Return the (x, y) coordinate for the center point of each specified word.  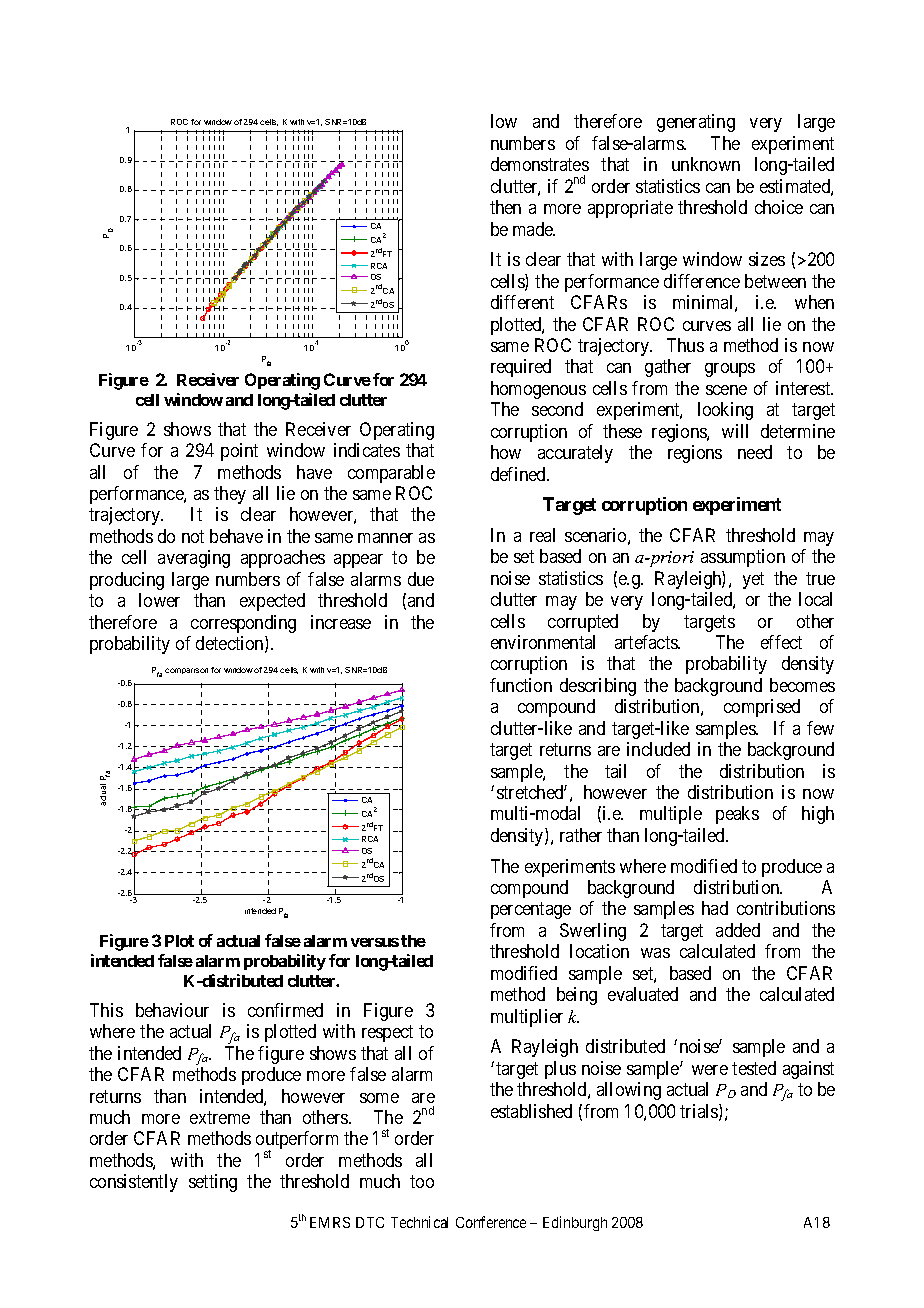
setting (213, 1183)
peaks (737, 815)
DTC (370, 1222)
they (230, 495)
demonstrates (540, 164)
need (755, 452)
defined (519, 474)
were (710, 1070)
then (505, 207)
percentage (531, 911)
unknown (706, 164)
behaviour (172, 1010)
